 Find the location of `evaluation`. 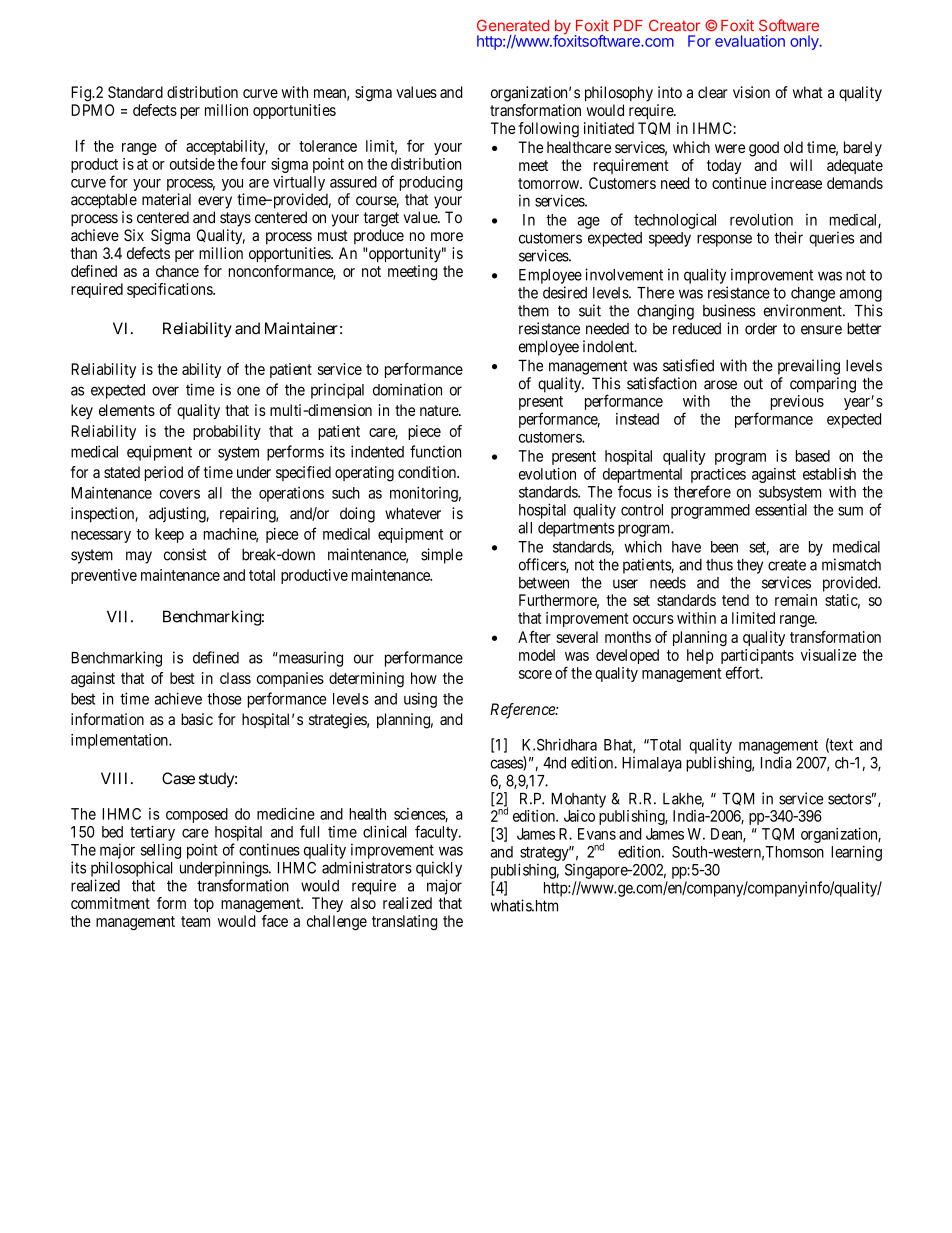

evaluation is located at coordinates (750, 41).
